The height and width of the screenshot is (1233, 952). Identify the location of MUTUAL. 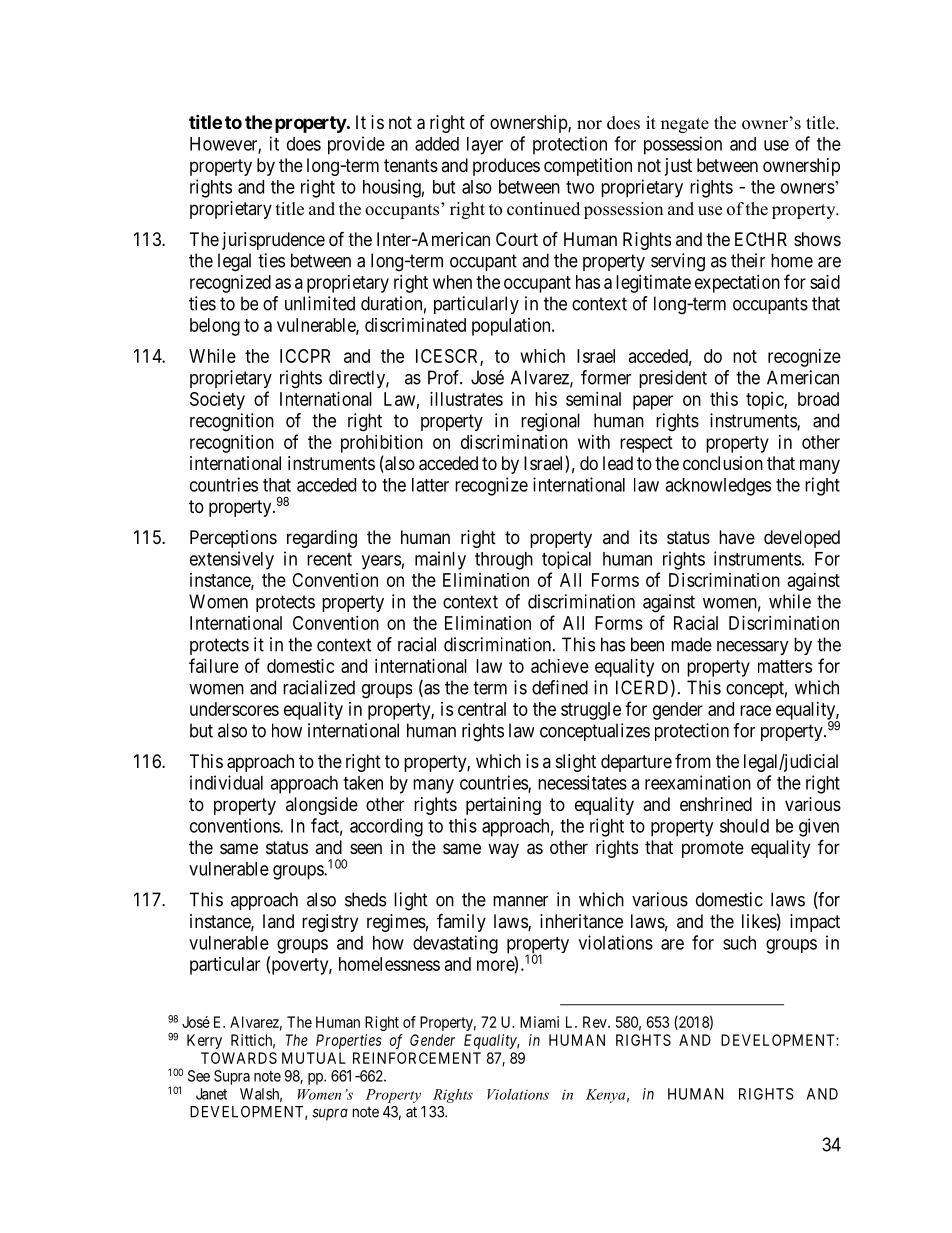
(314, 1058).
